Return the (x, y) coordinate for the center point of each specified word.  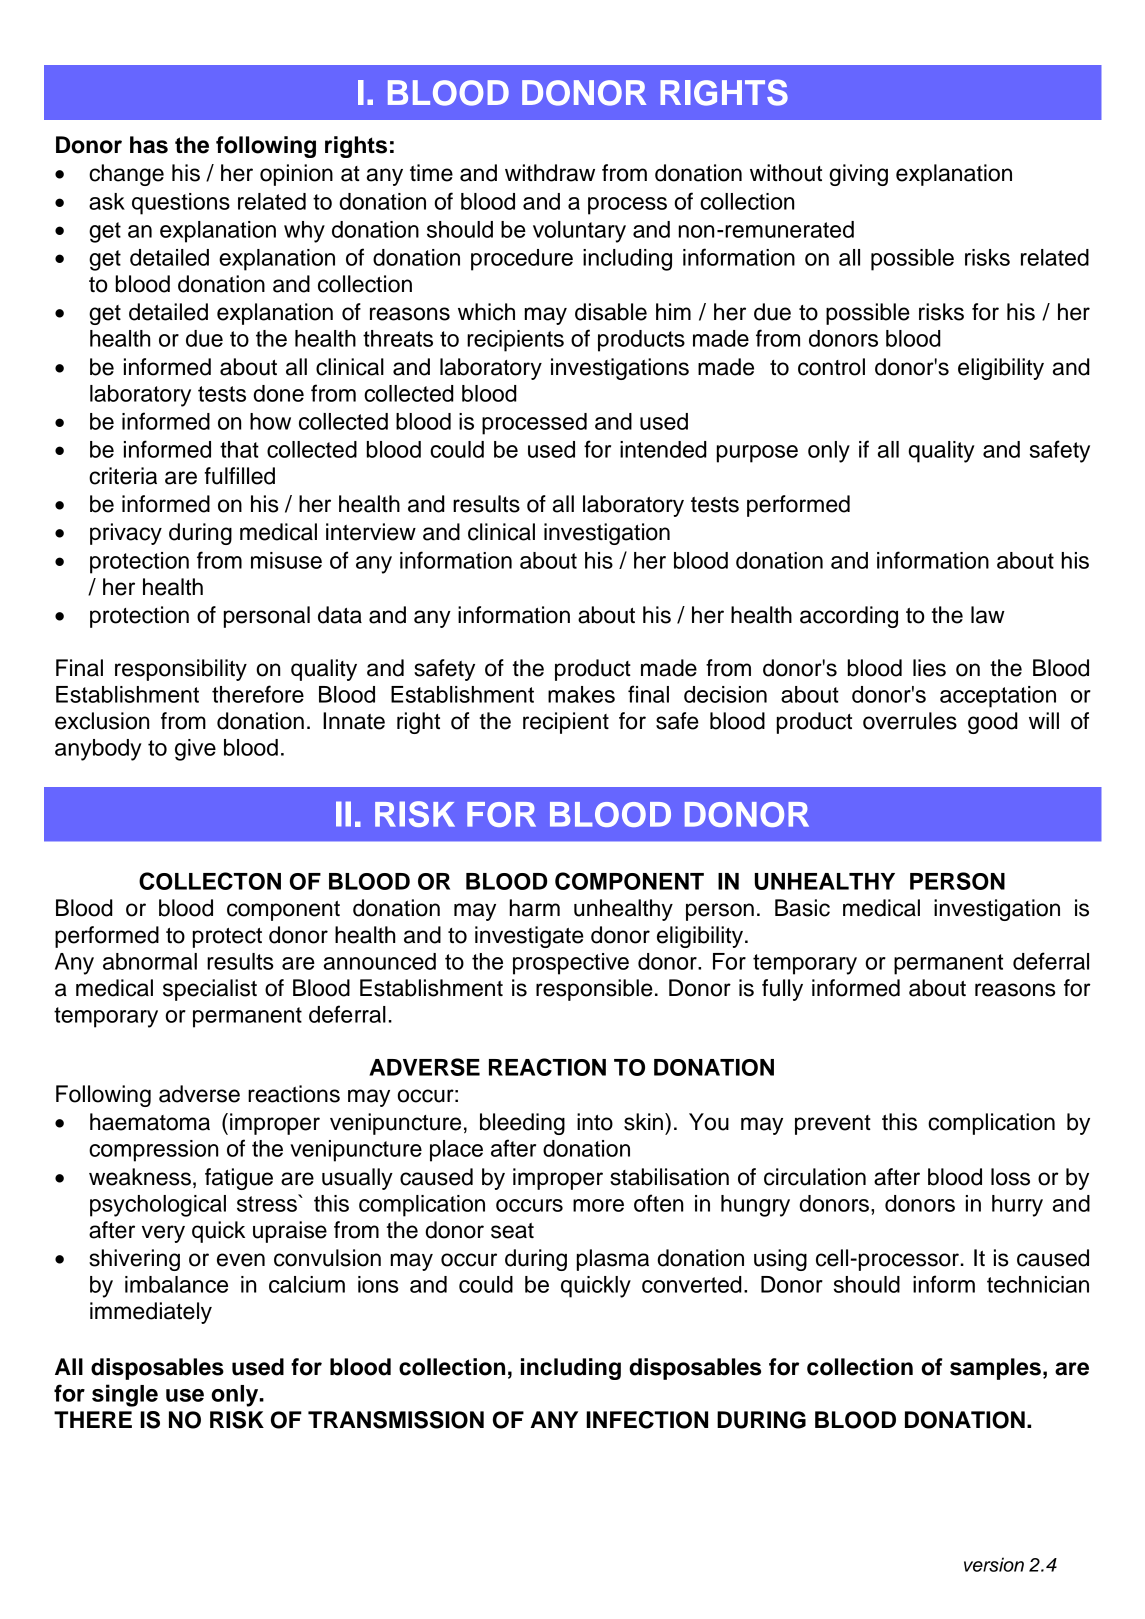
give (195, 750)
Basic (802, 908)
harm (535, 908)
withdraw (550, 173)
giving (858, 175)
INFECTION (647, 1420)
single (125, 1395)
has (149, 145)
